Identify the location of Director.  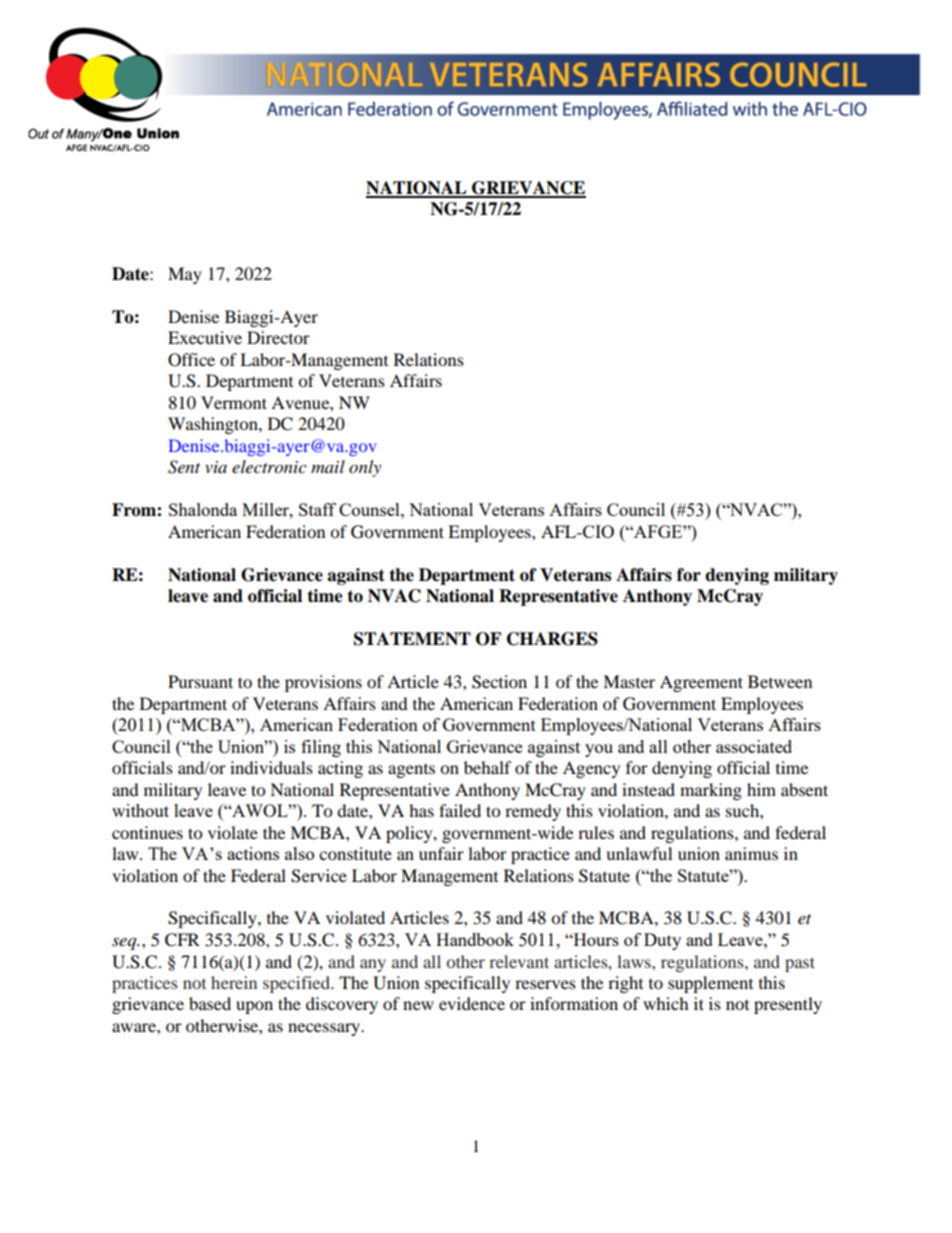
(278, 337).
